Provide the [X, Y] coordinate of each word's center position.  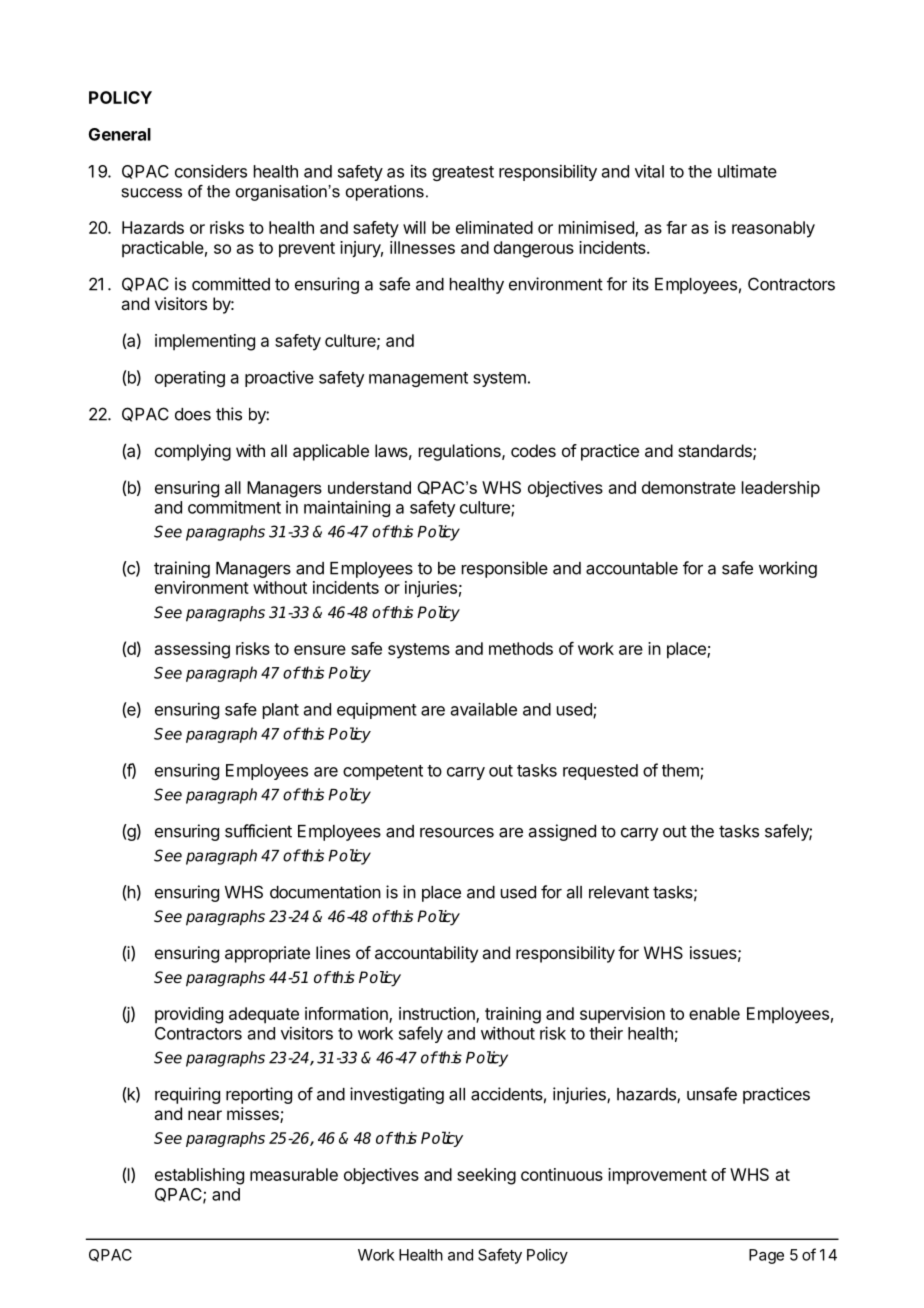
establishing [199, 1176]
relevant [619, 892]
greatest [463, 173]
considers [211, 171]
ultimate [747, 171]
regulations [461, 452]
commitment [234, 507]
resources [457, 833]
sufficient [258, 831]
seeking [486, 1176]
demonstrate [689, 487]
